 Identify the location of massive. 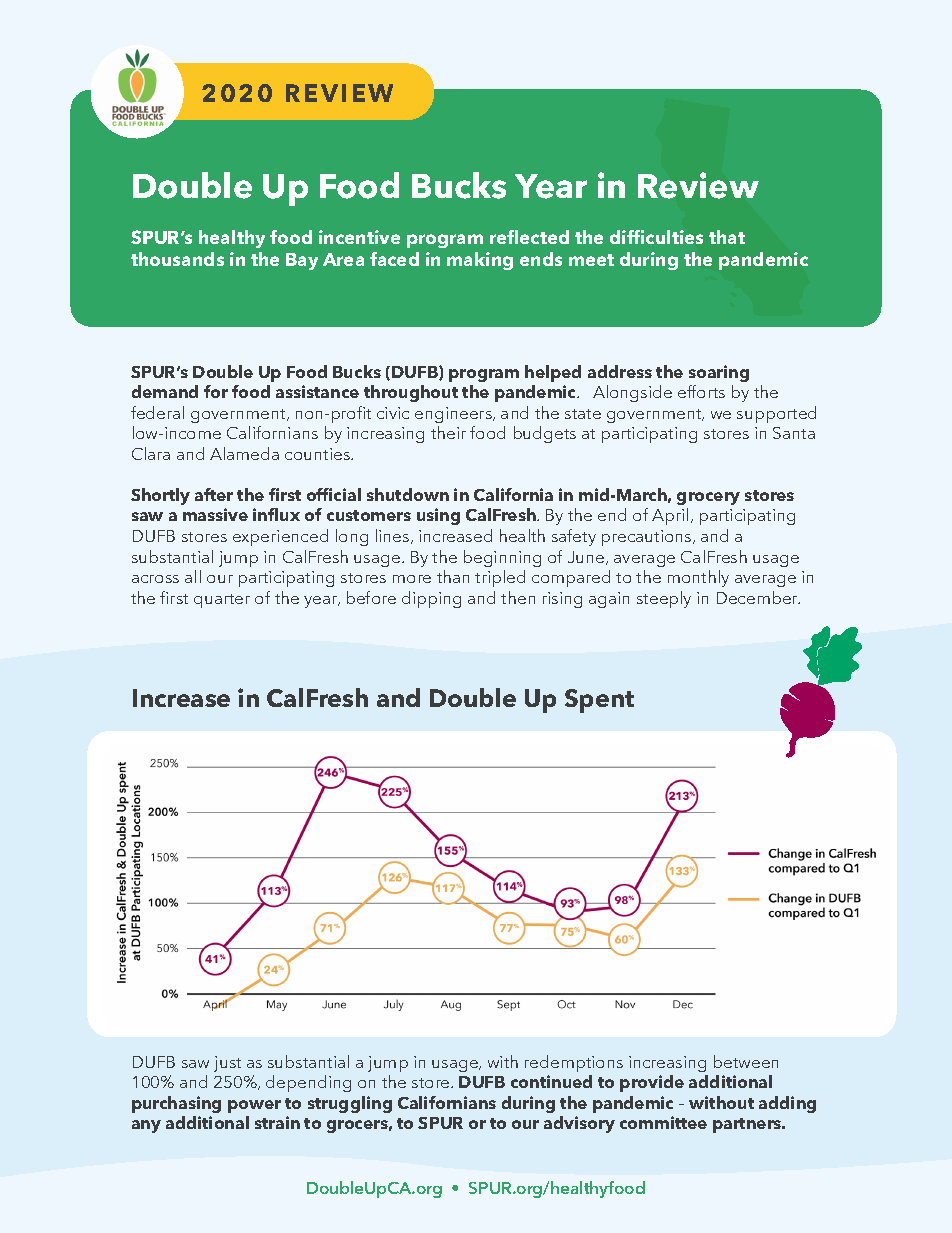
(215, 514).
